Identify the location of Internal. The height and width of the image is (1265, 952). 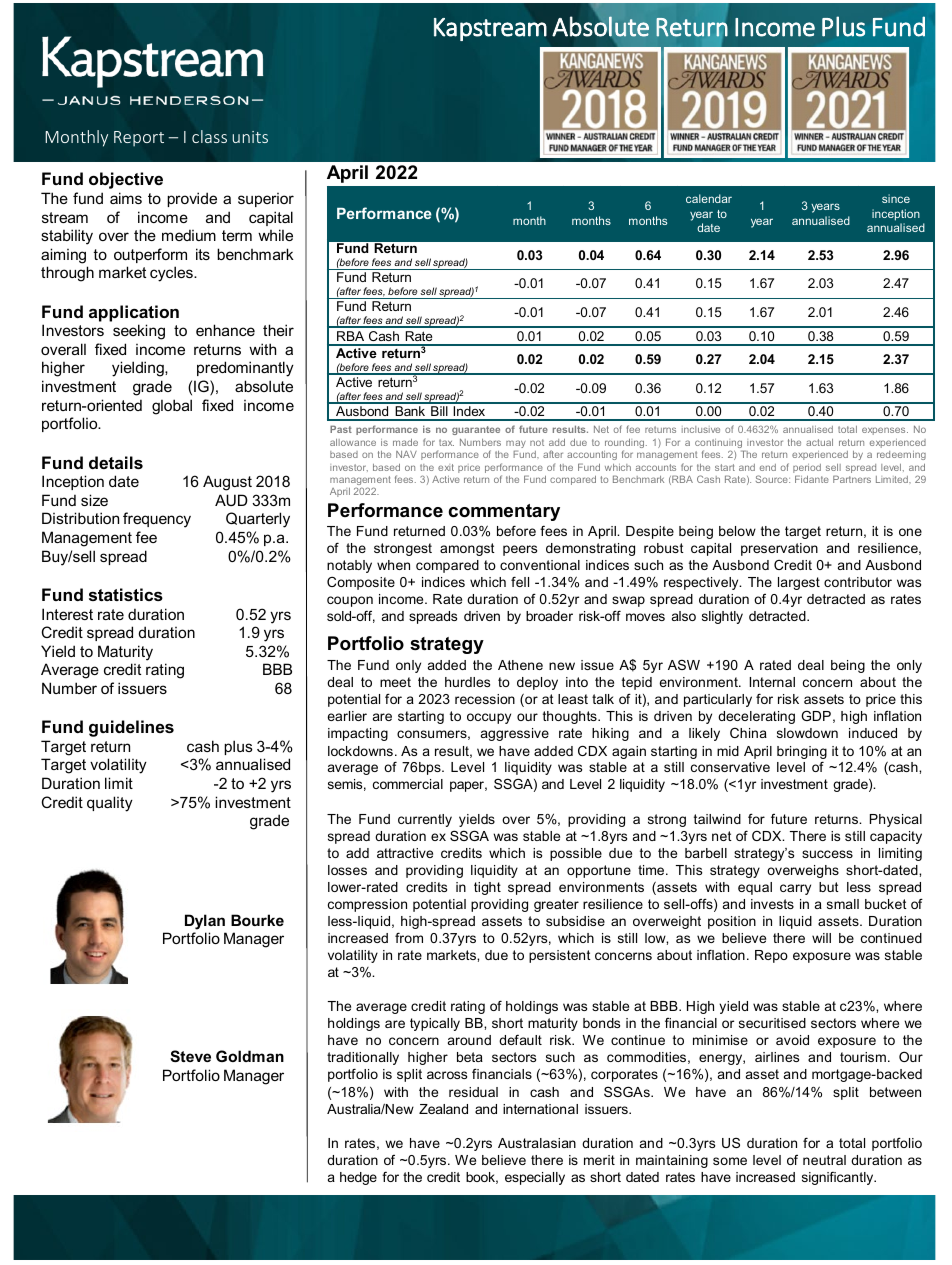
(772, 682).
